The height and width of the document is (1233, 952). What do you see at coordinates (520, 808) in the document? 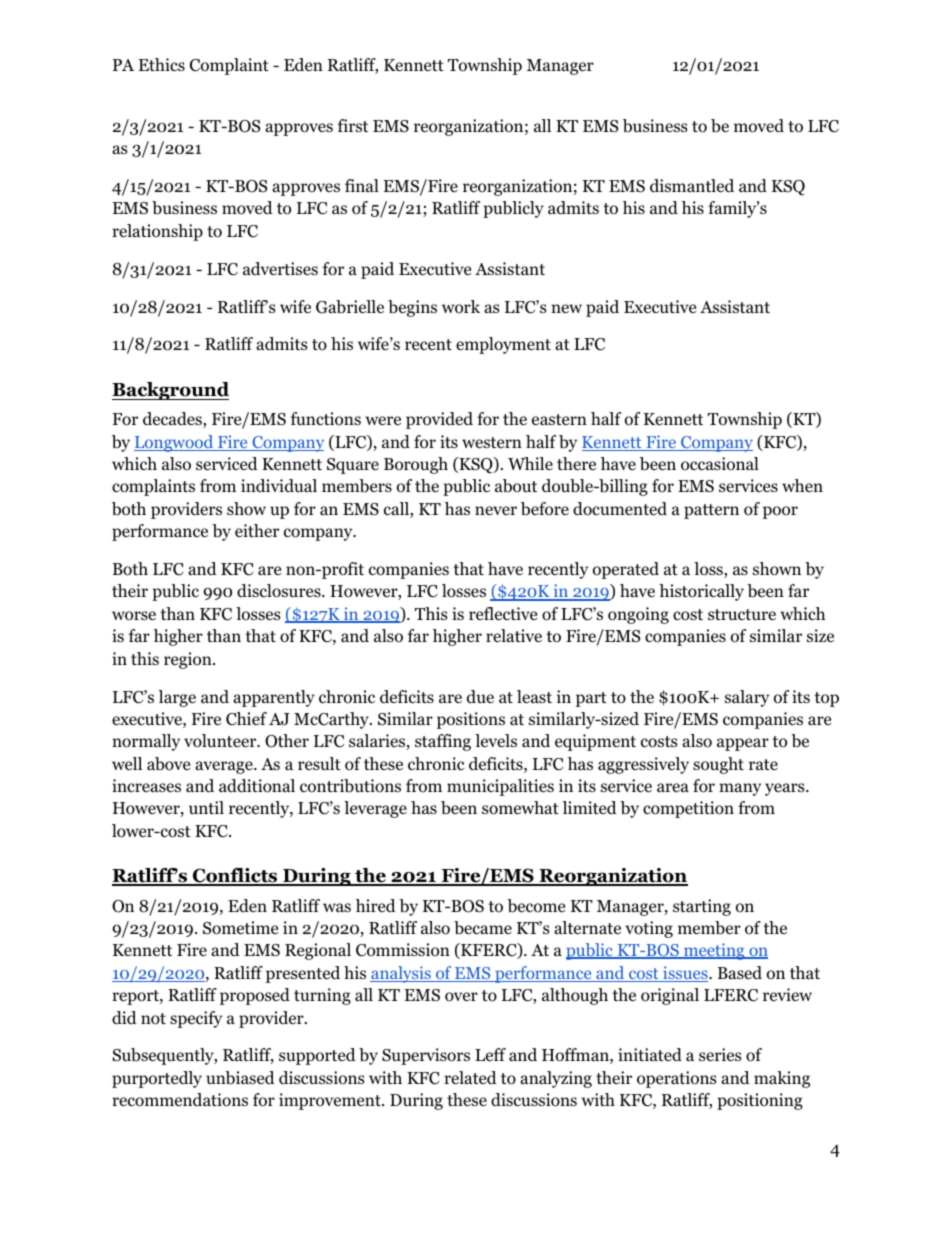
I see `somewhat` at bounding box center [520, 808].
